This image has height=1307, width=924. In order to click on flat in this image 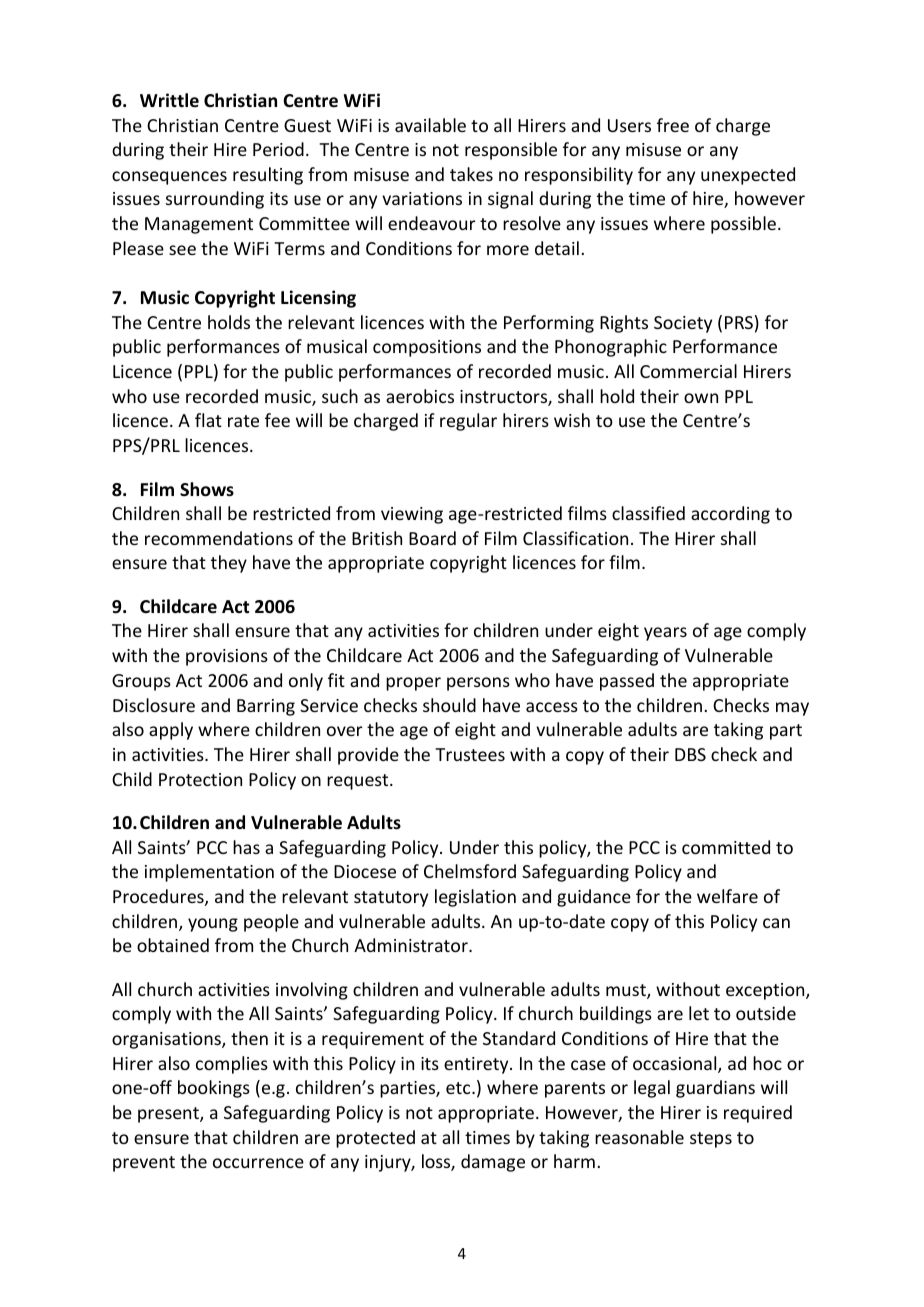, I will do `click(208, 420)`.
